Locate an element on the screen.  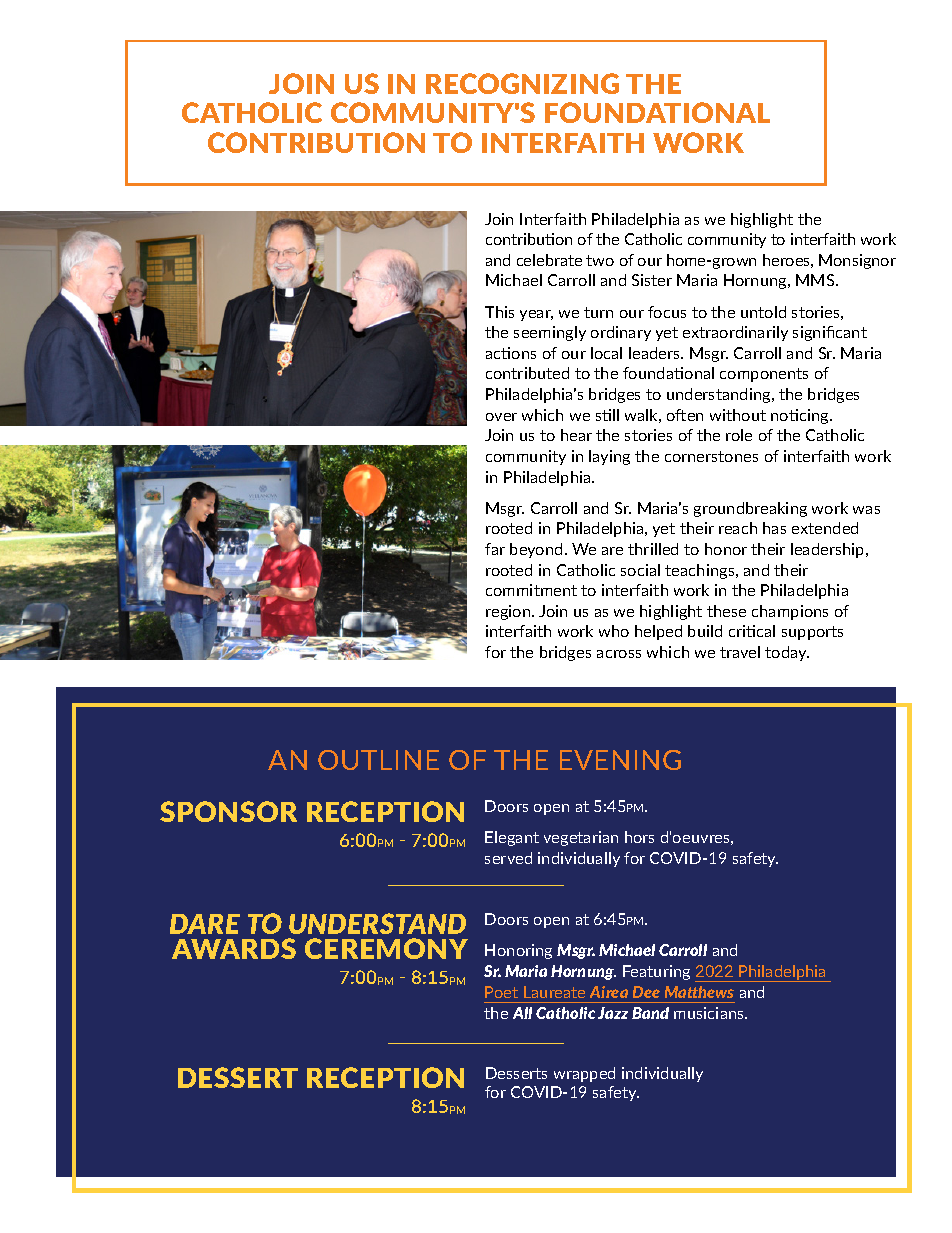
Monsignor is located at coordinates (857, 261).
